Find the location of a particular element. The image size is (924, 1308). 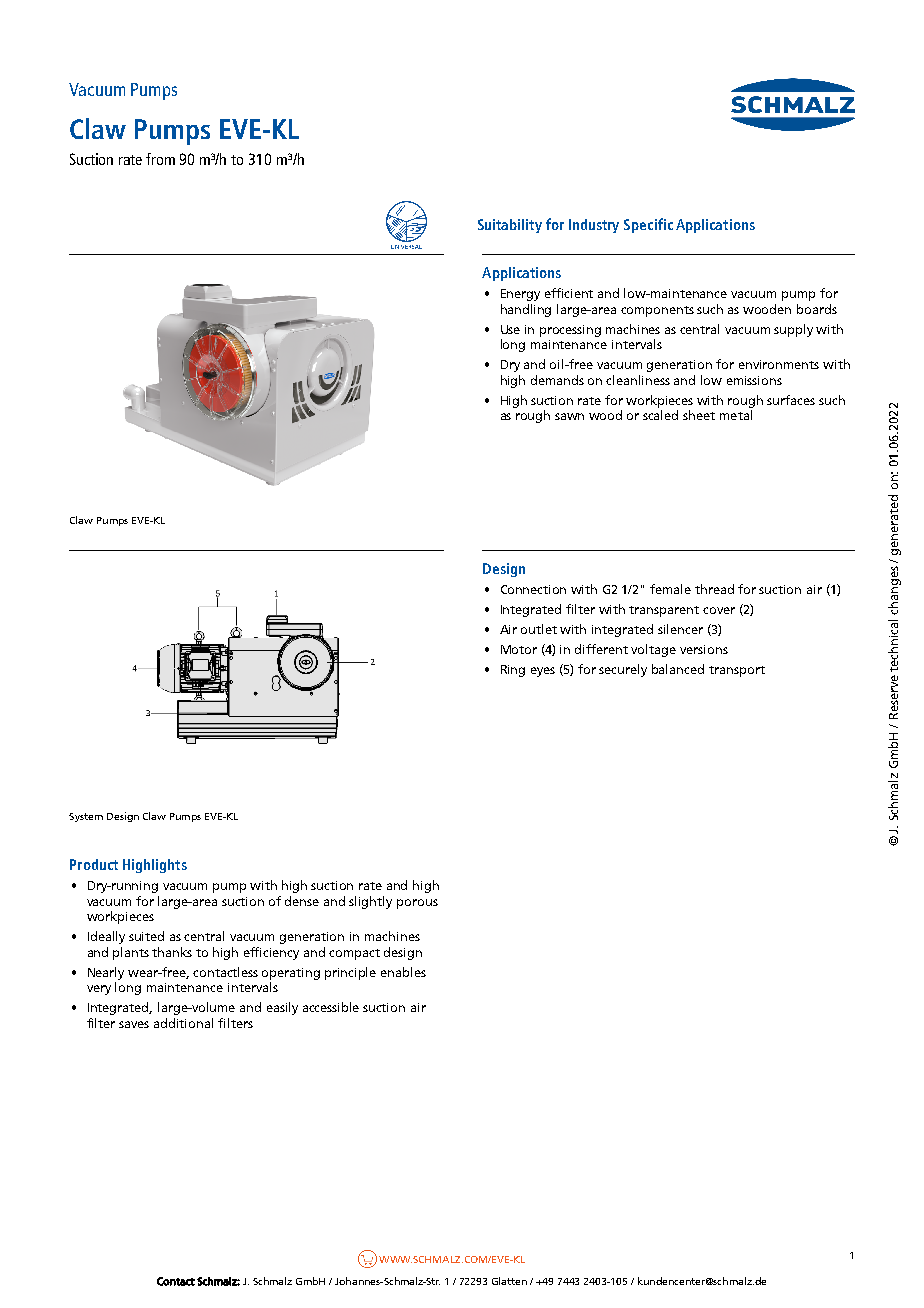

porous is located at coordinates (417, 904).
